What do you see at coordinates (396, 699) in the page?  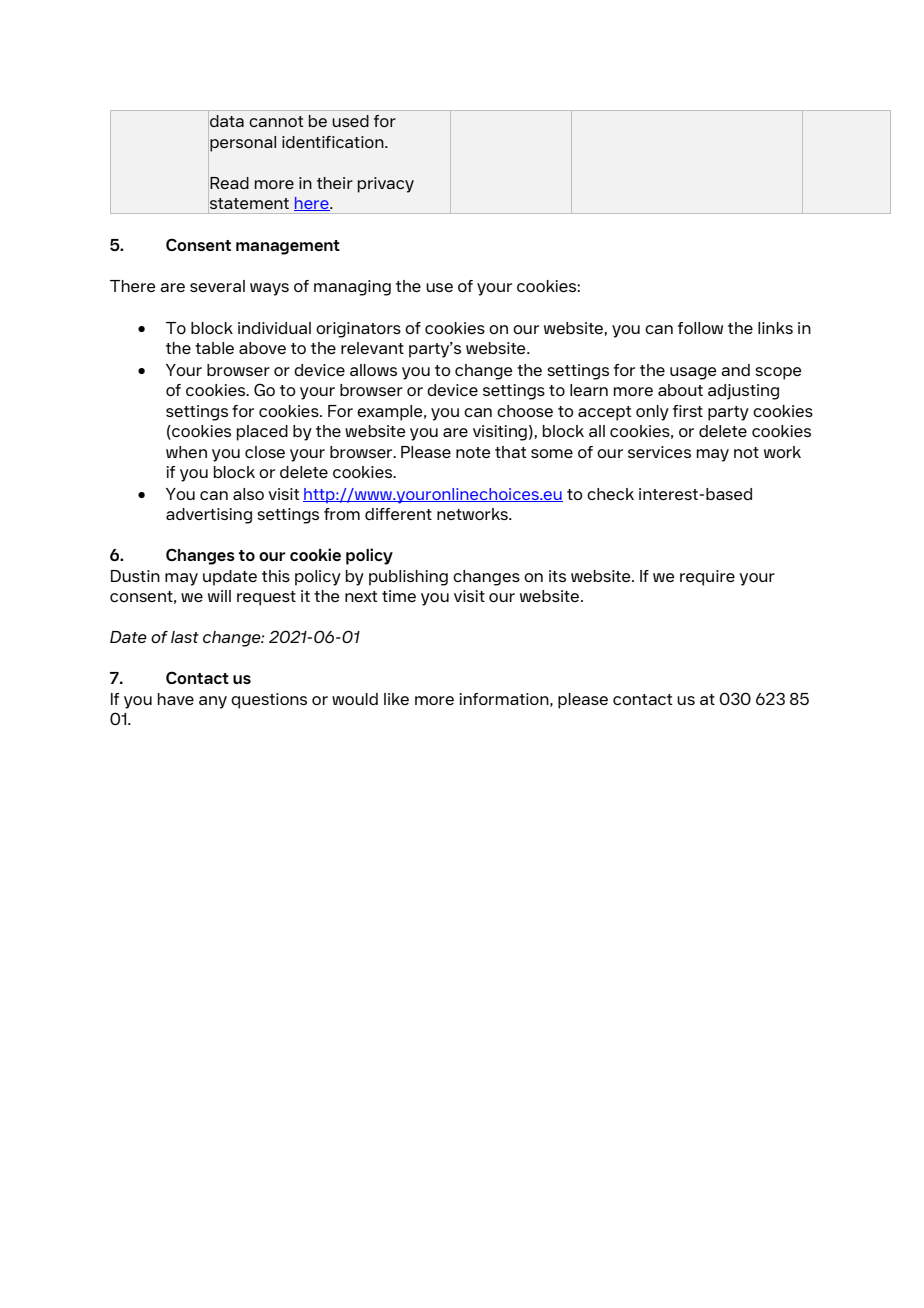 I see `like` at bounding box center [396, 699].
